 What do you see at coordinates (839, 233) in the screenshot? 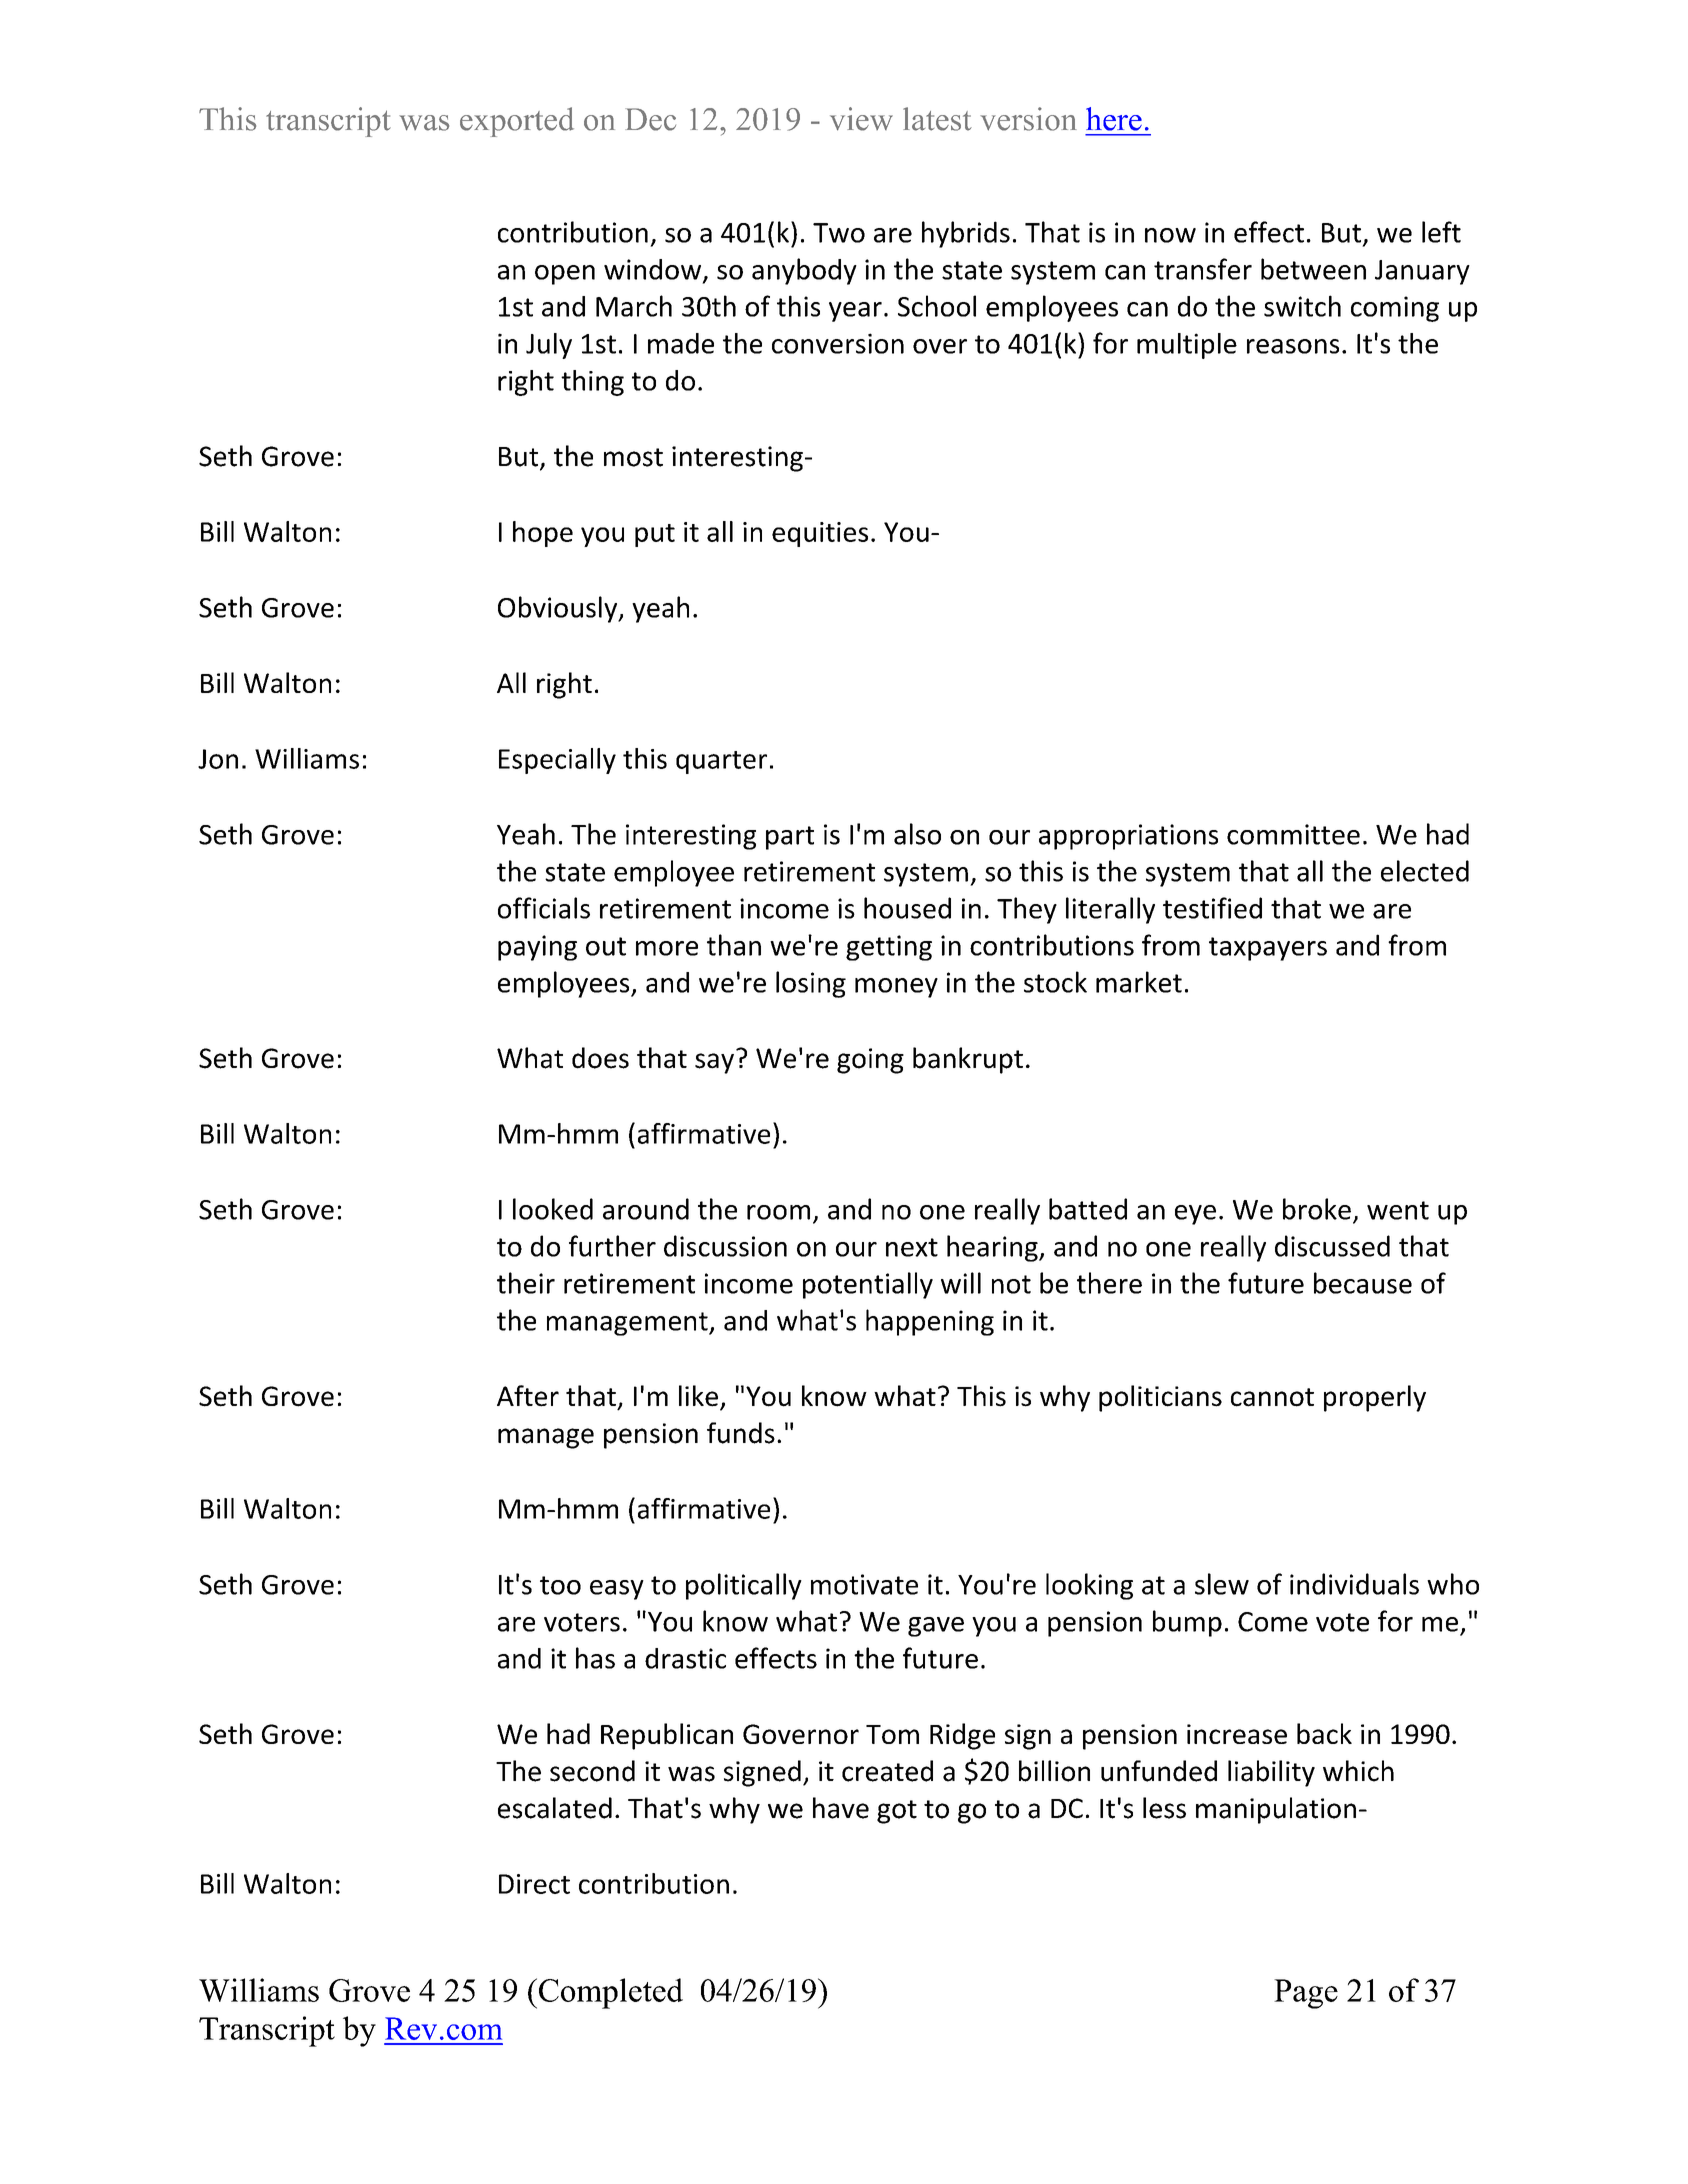
I see `Two` at bounding box center [839, 233].
